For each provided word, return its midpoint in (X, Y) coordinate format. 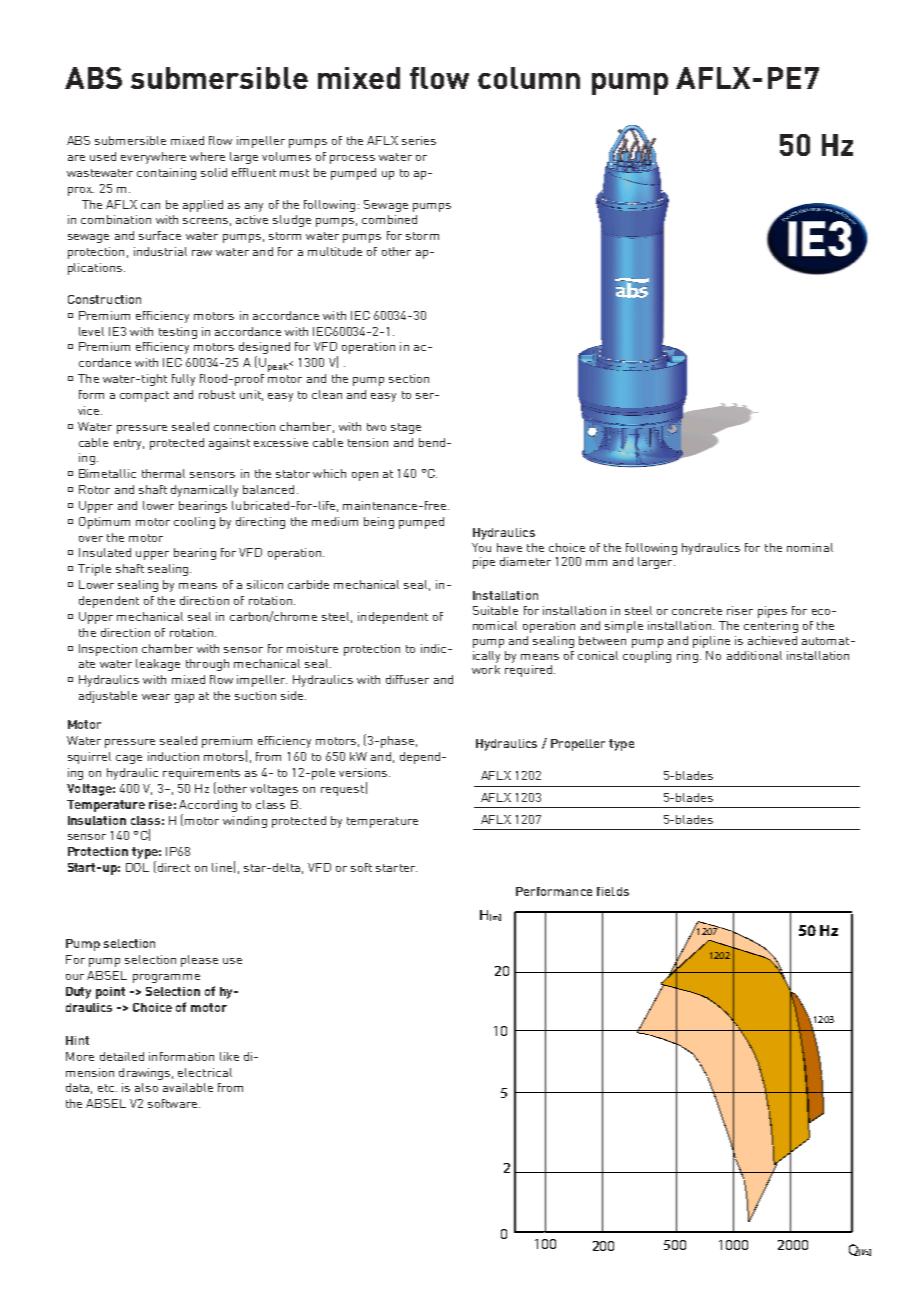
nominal (810, 547)
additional (754, 655)
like (229, 1056)
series (419, 140)
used (103, 156)
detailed (122, 1056)
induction (173, 756)
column (529, 78)
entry (129, 444)
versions (363, 772)
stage (406, 428)
